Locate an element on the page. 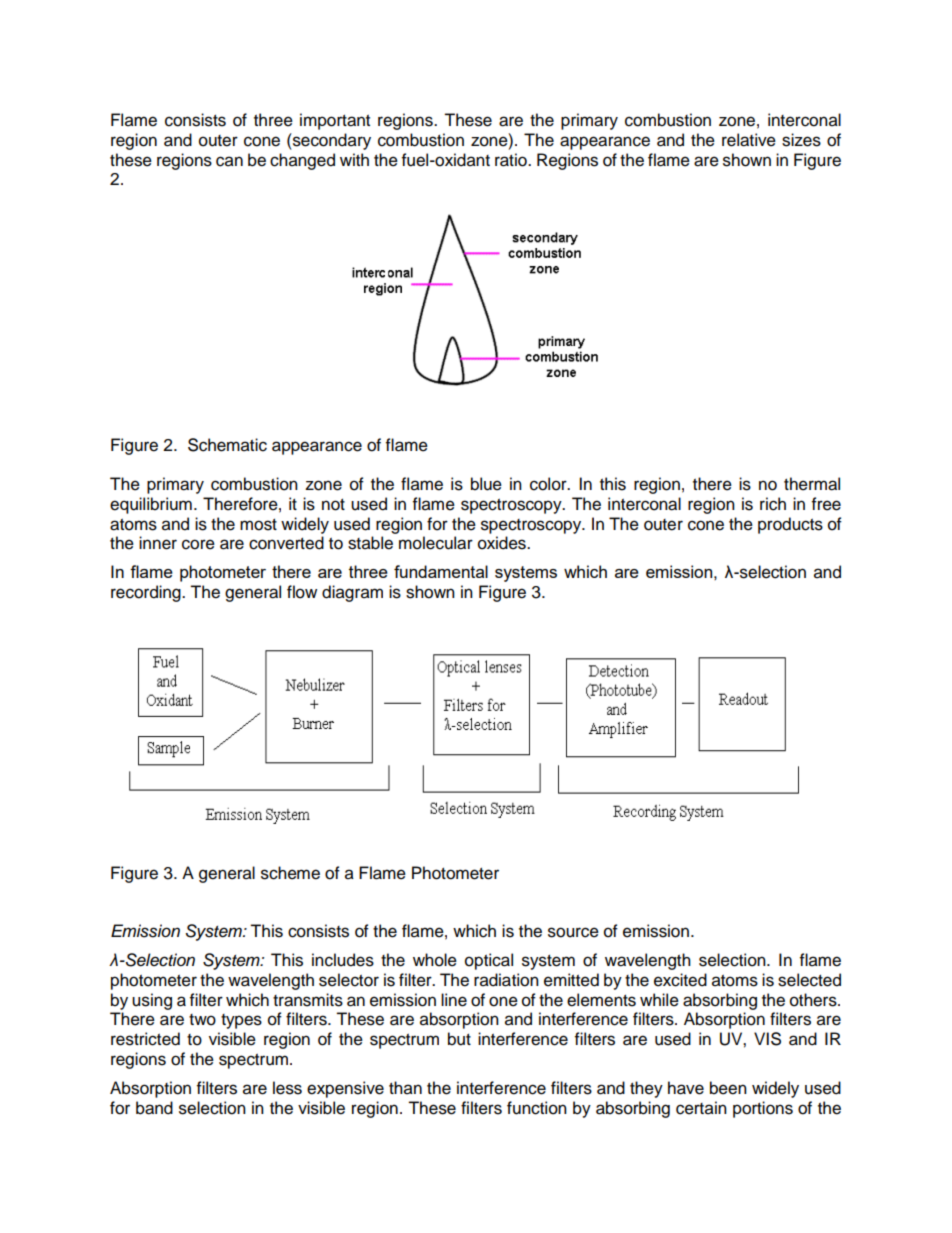  flow is located at coordinates (302, 592).
